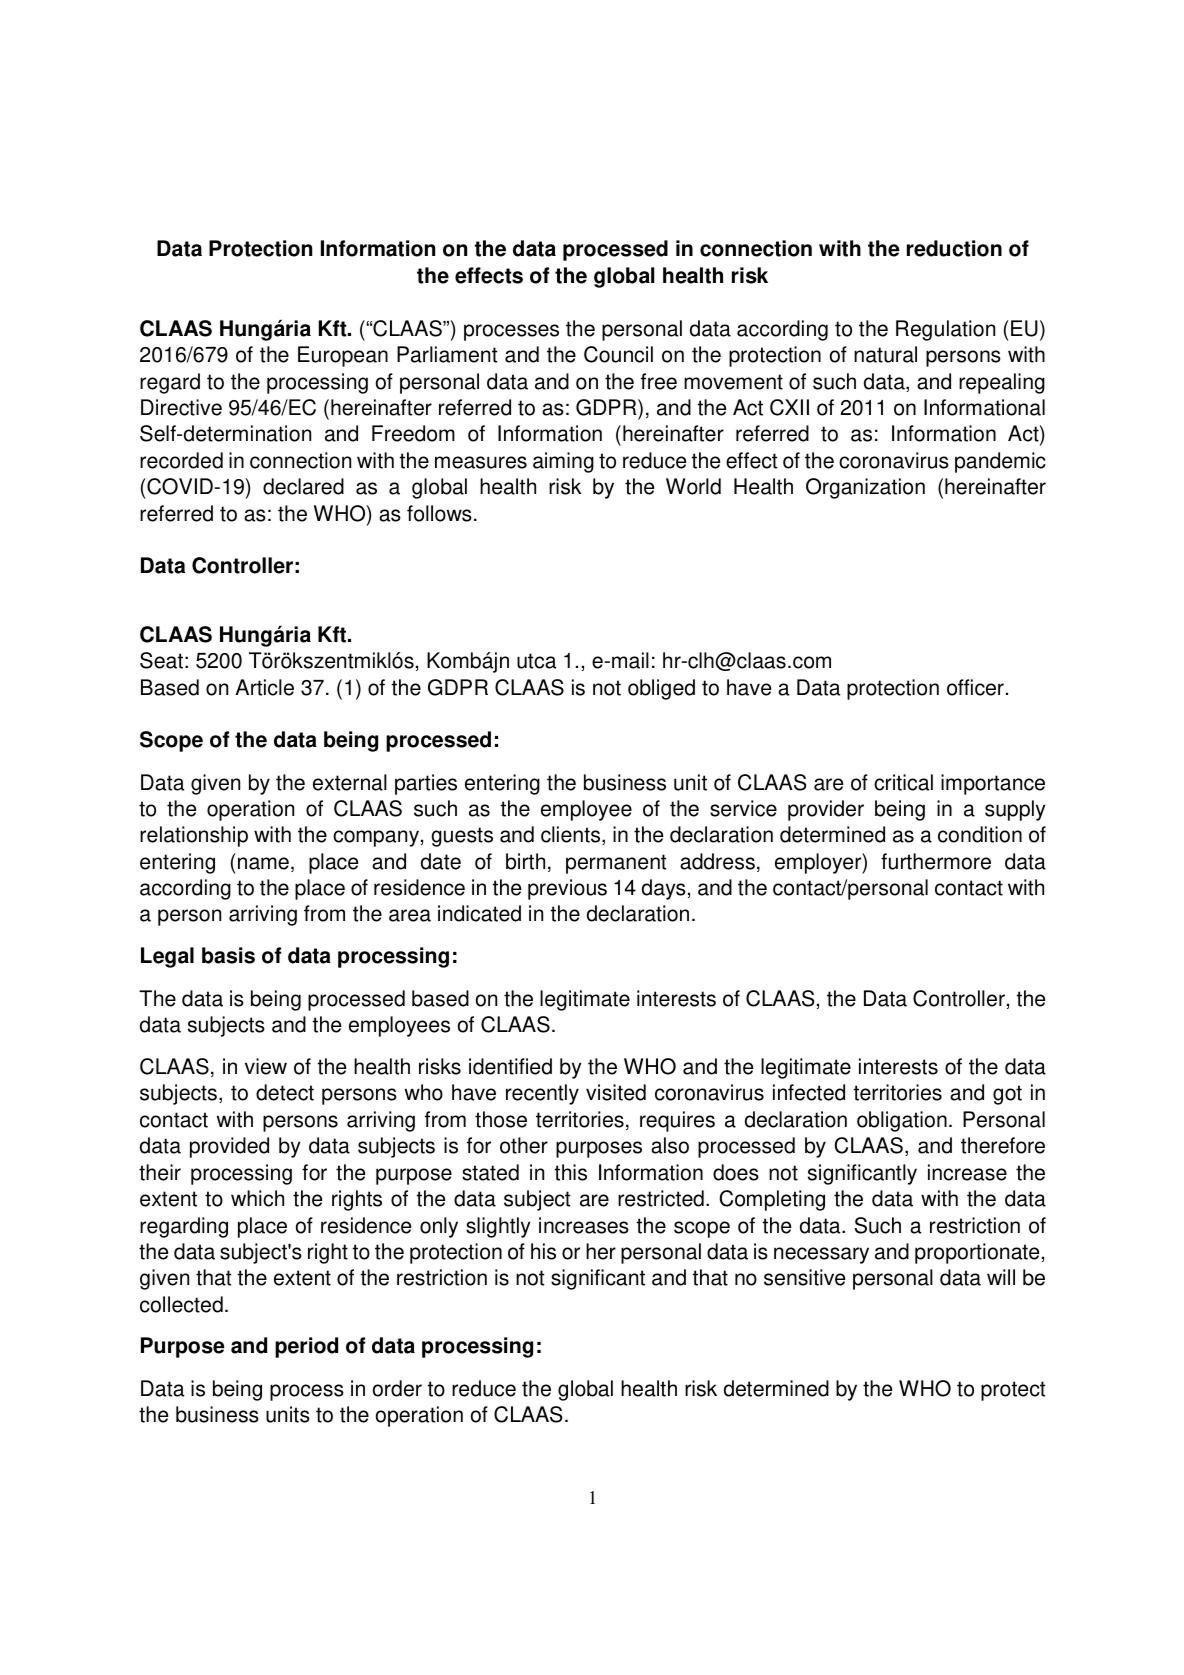  What do you see at coordinates (306, 1347) in the page?
I see `period` at bounding box center [306, 1347].
